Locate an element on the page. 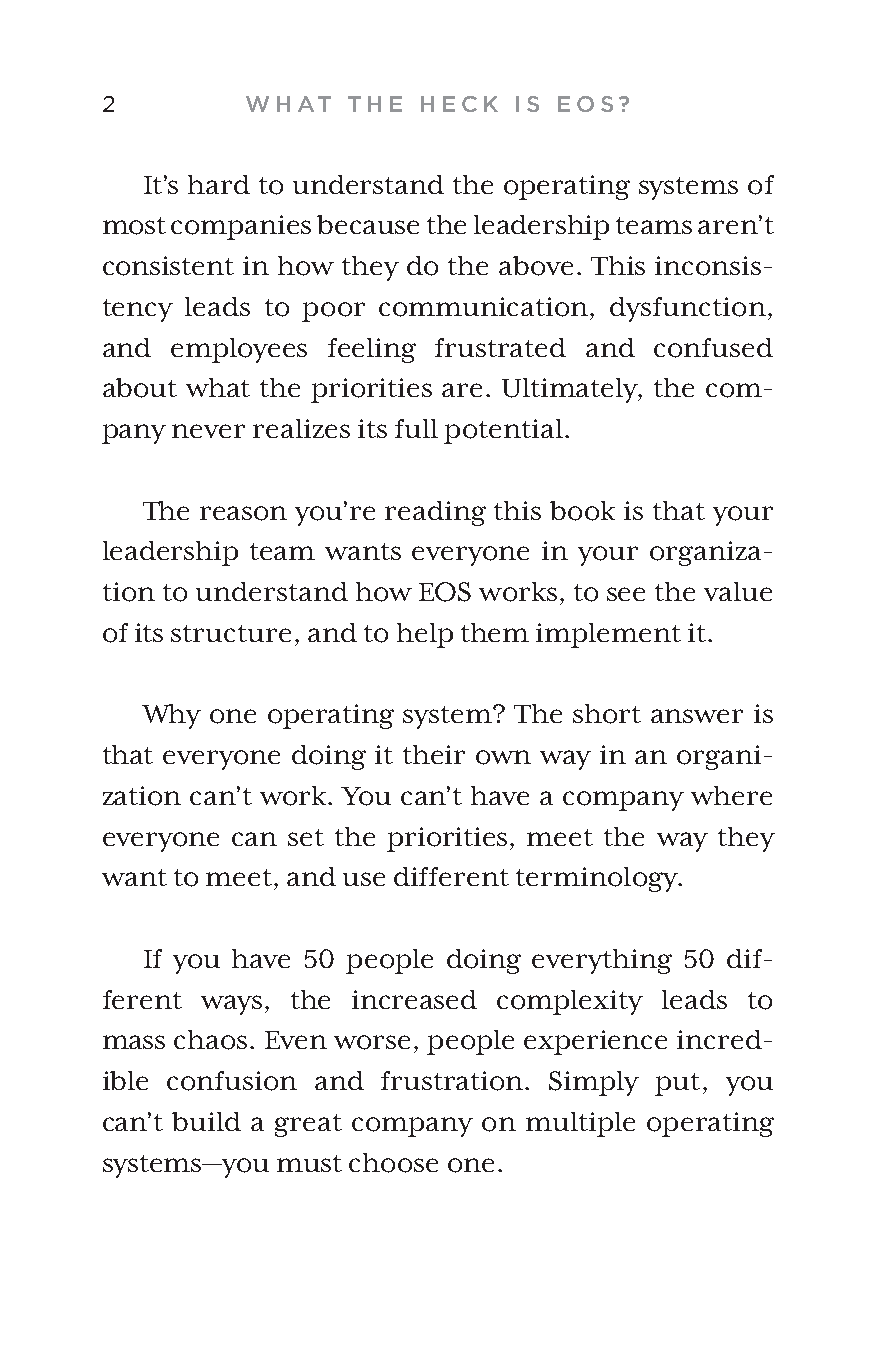  above is located at coordinates (536, 266).
